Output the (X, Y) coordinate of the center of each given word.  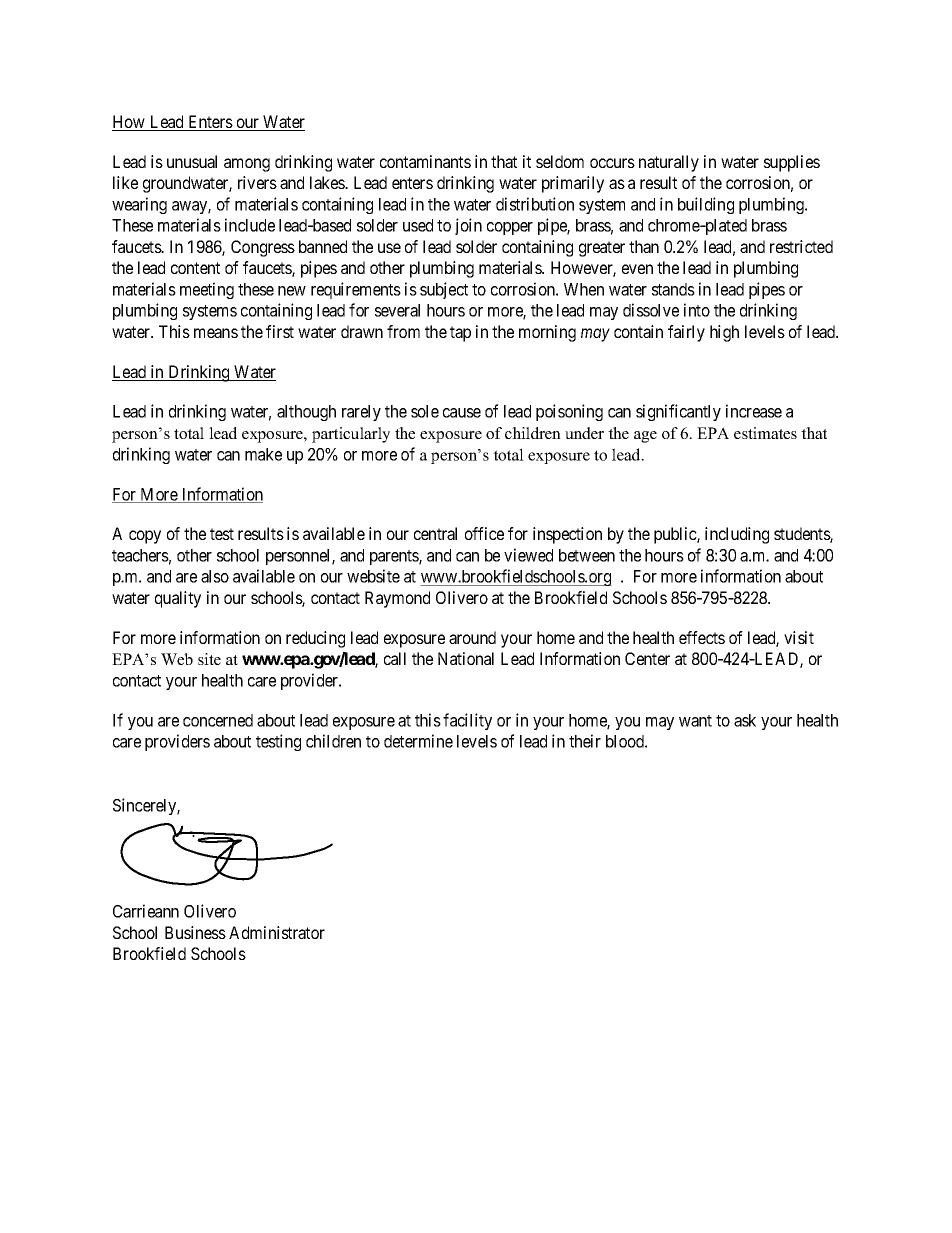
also (215, 576)
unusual (192, 161)
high (724, 333)
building (706, 205)
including (737, 535)
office (484, 533)
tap (460, 334)
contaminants (425, 161)
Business (195, 932)
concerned (218, 720)
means (216, 333)
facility (467, 721)
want (695, 721)
